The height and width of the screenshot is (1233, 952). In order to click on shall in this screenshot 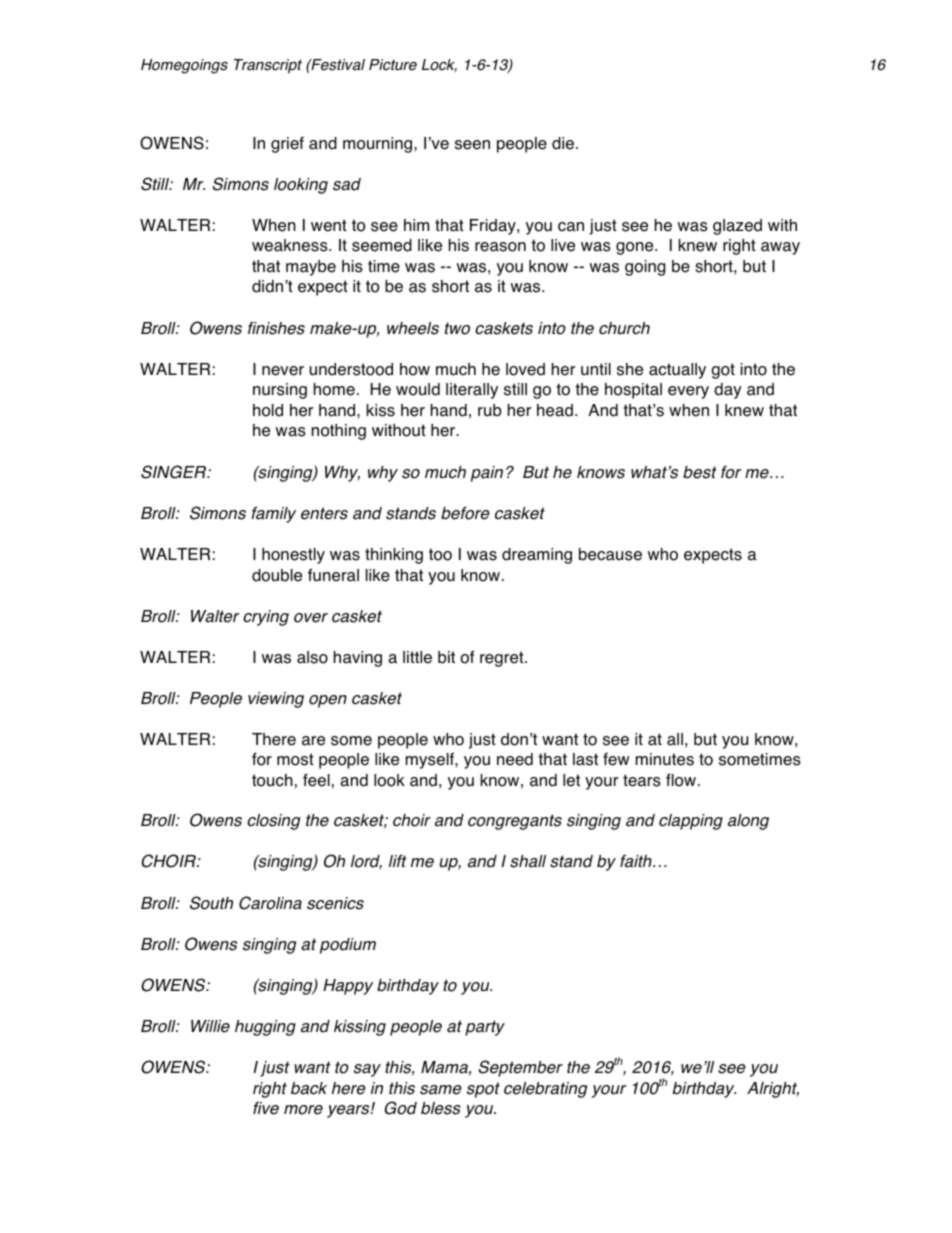, I will do `click(528, 861)`.
